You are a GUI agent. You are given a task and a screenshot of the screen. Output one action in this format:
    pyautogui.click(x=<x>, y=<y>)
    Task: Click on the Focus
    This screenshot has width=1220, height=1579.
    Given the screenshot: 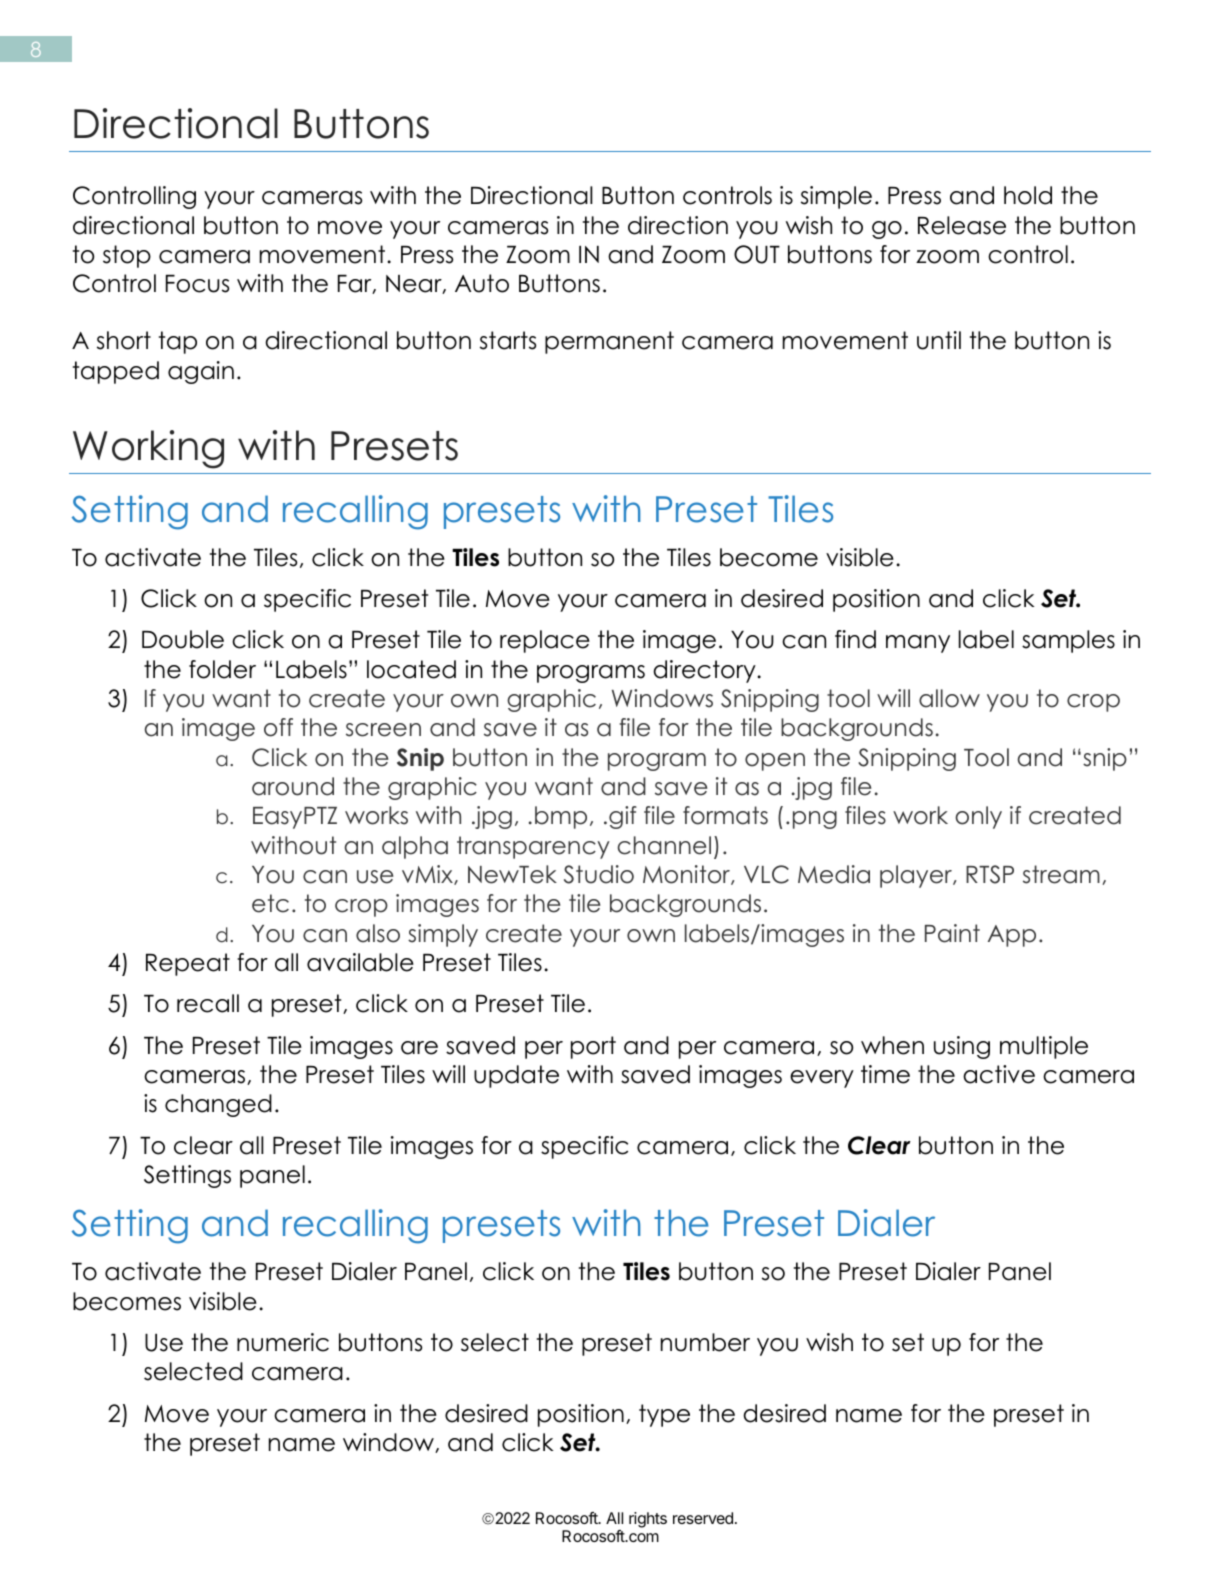 What is the action you would take?
    pyautogui.click(x=197, y=284)
